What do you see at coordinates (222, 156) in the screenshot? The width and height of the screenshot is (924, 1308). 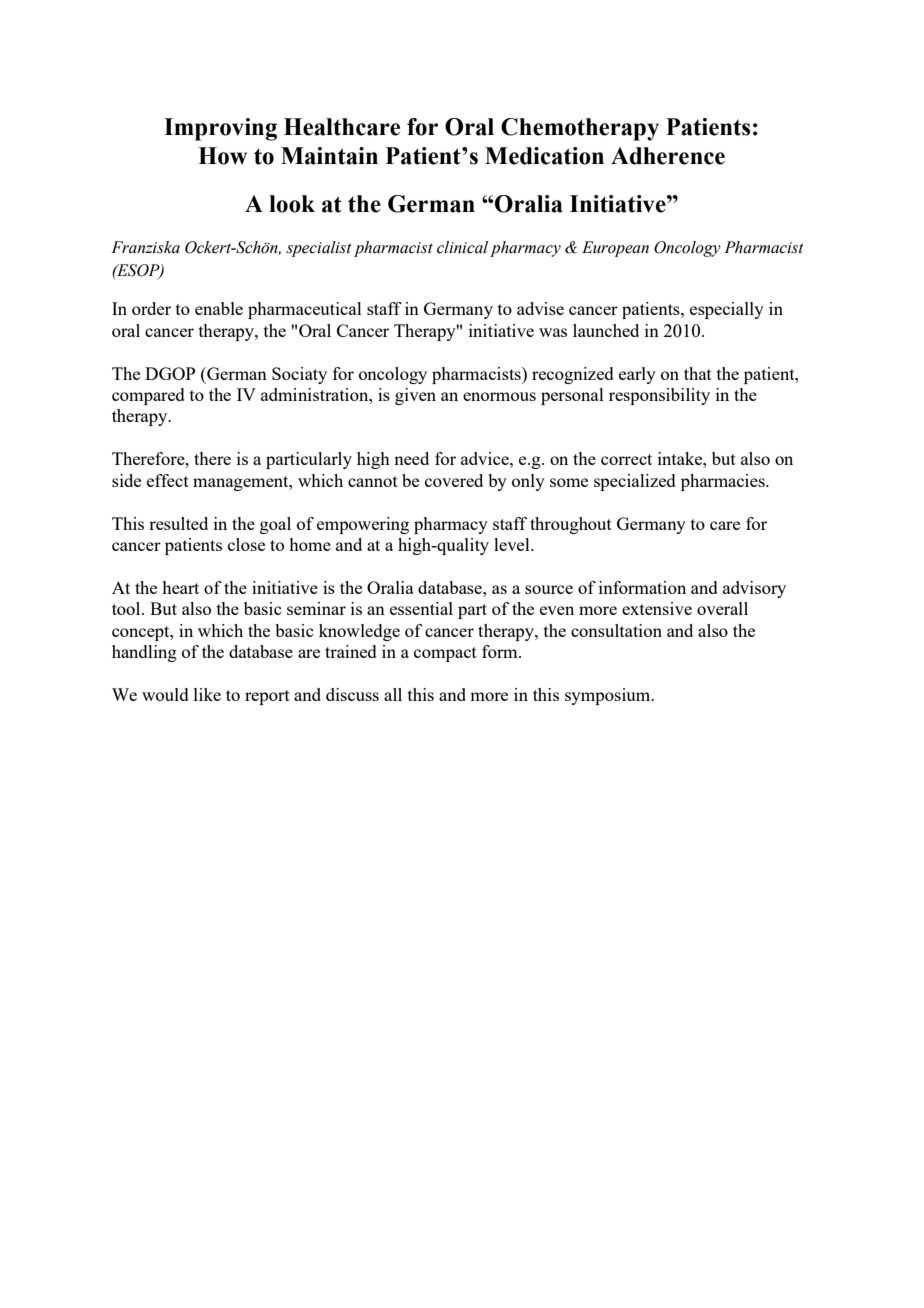 I see `How` at bounding box center [222, 156].
